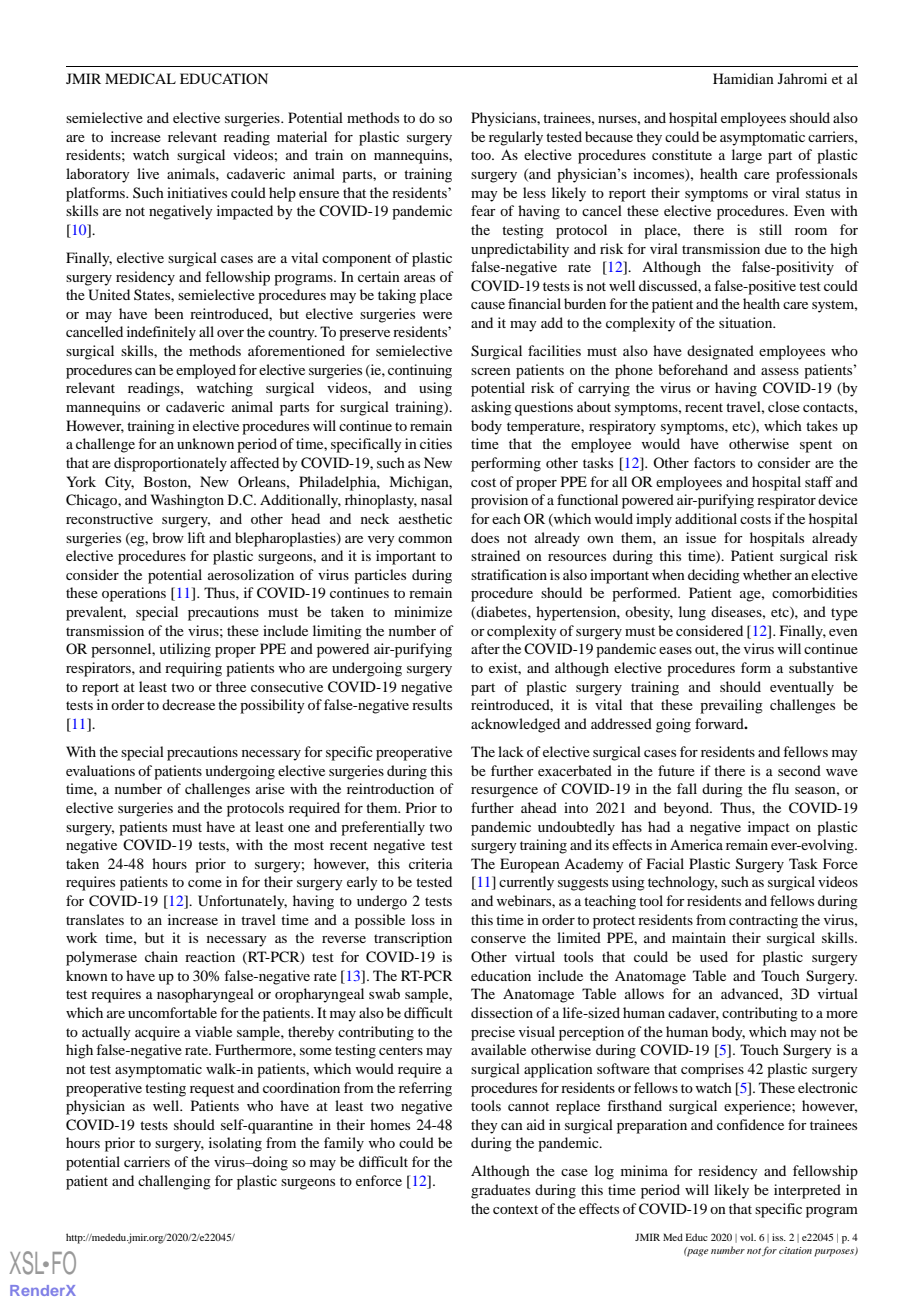  I want to click on requiring, so click(193, 669).
